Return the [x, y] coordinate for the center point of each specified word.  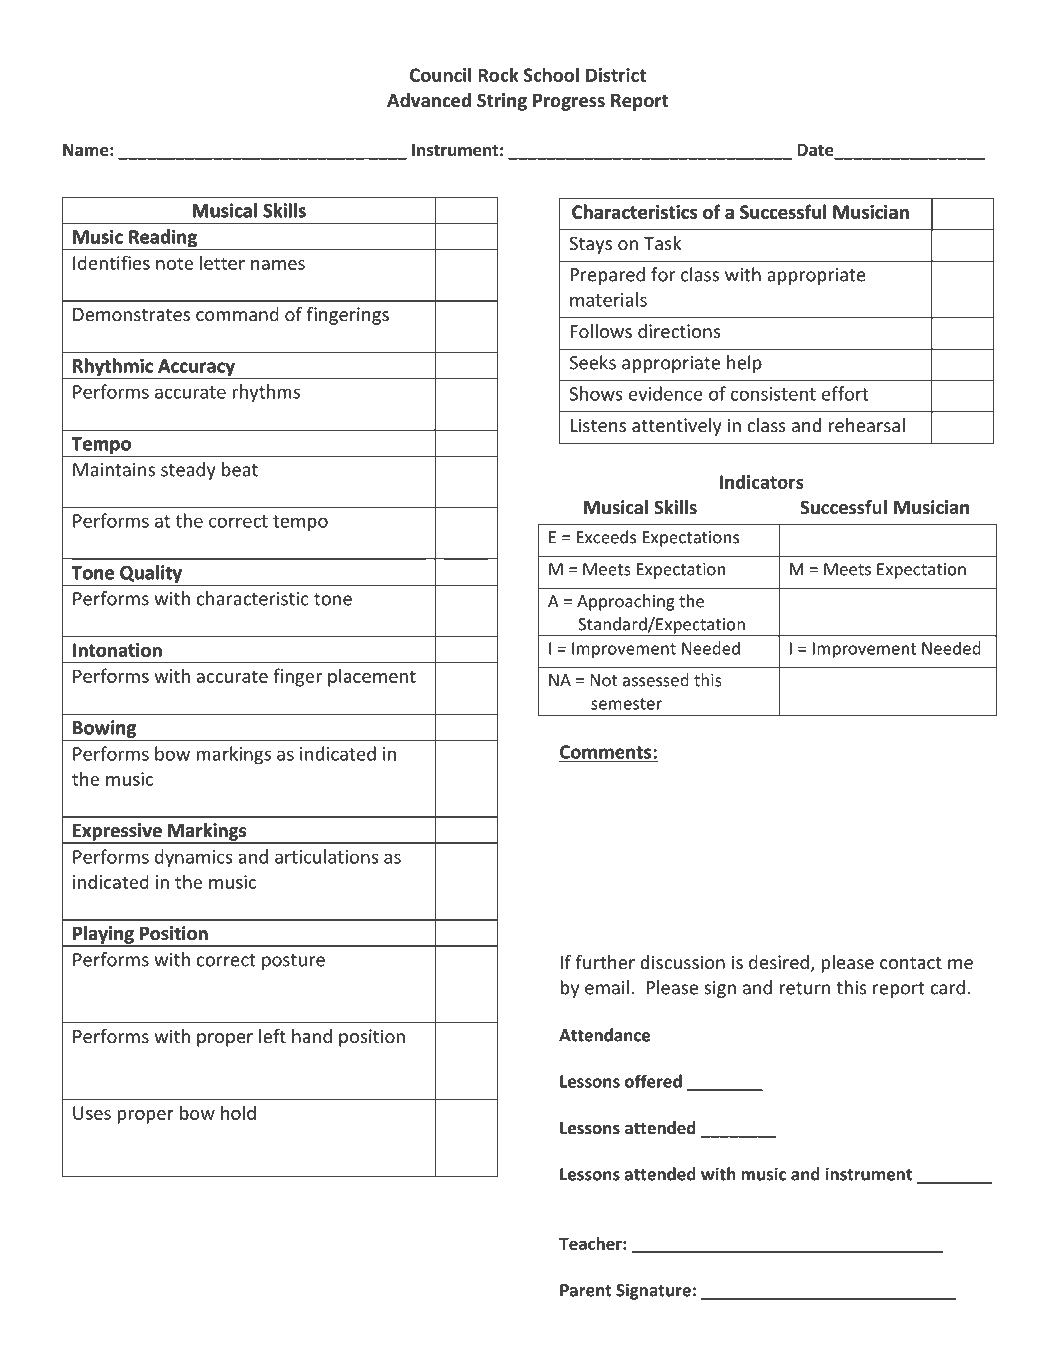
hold [238, 1112]
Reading [163, 239]
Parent [586, 1290]
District [616, 75]
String [502, 102]
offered [653, 1081]
